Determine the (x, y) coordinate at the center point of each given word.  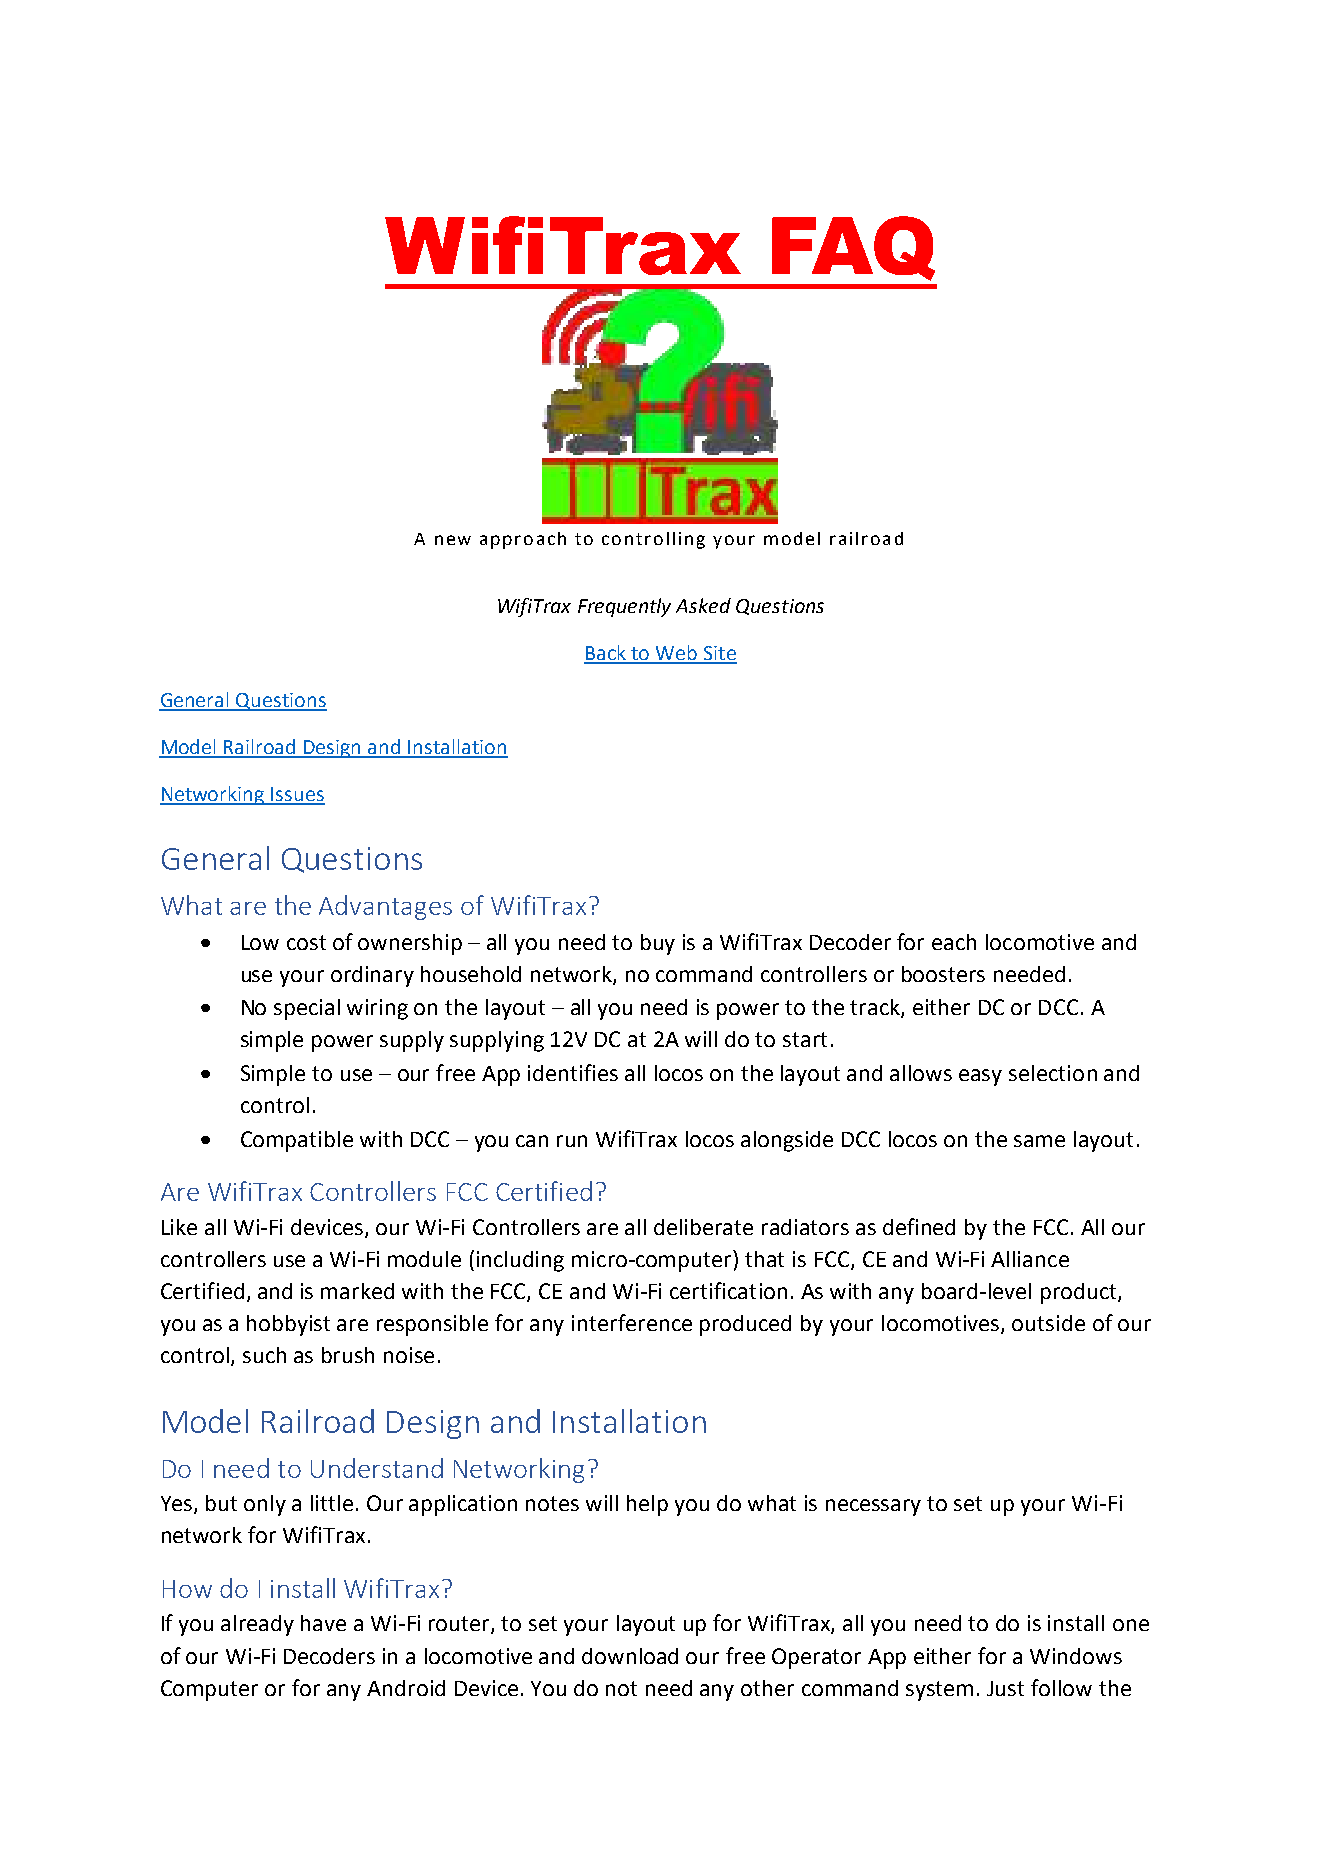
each (954, 942)
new (453, 540)
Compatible (297, 1141)
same (1039, 1141)
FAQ (853, 248)
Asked (703, 605)
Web (676, 654)
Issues (297, 795)
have (323, 1623)
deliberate (703, 1227)
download (630, 1656)
